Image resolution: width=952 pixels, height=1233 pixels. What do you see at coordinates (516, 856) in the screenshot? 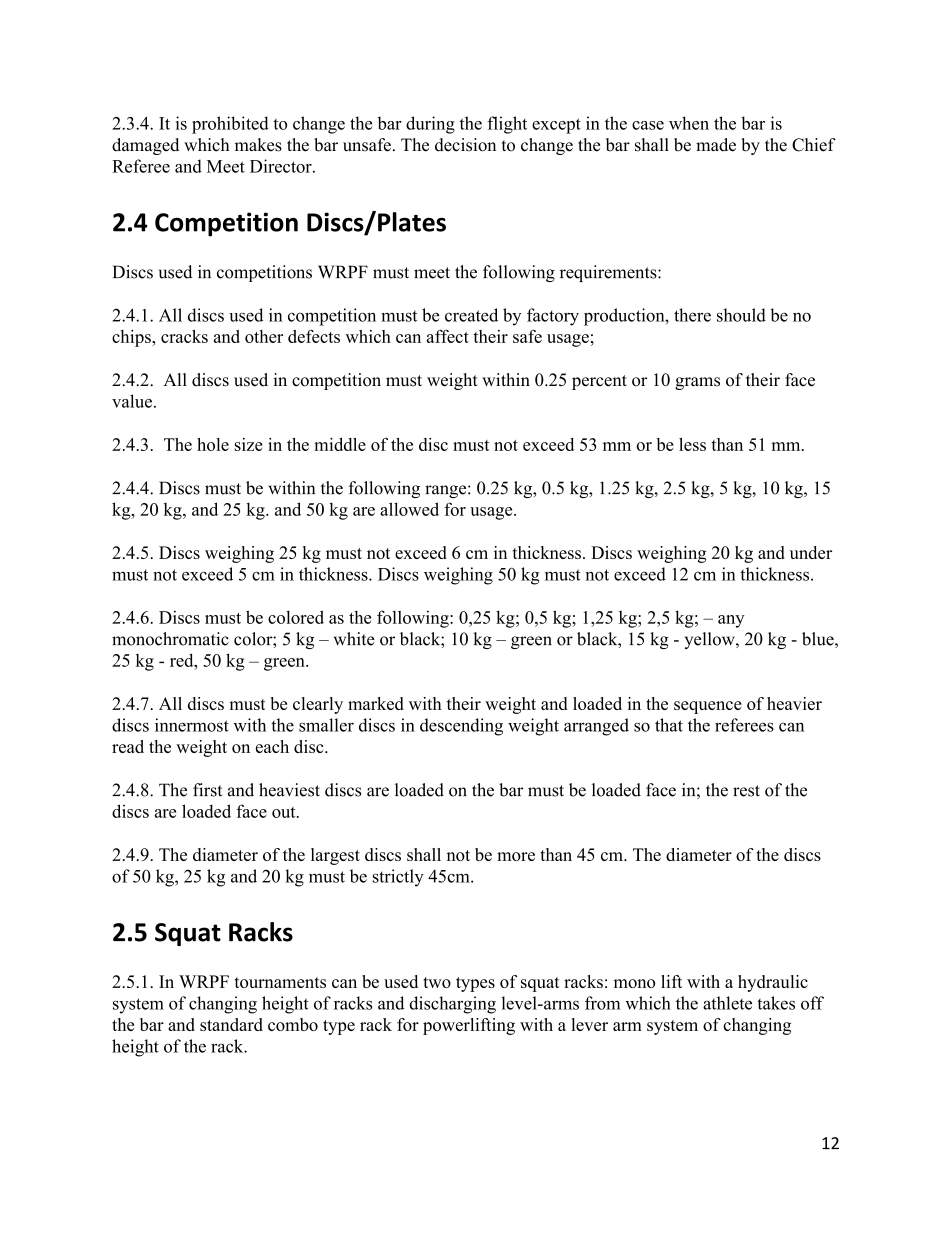
I see `more` at bounding box center [516, 856].
